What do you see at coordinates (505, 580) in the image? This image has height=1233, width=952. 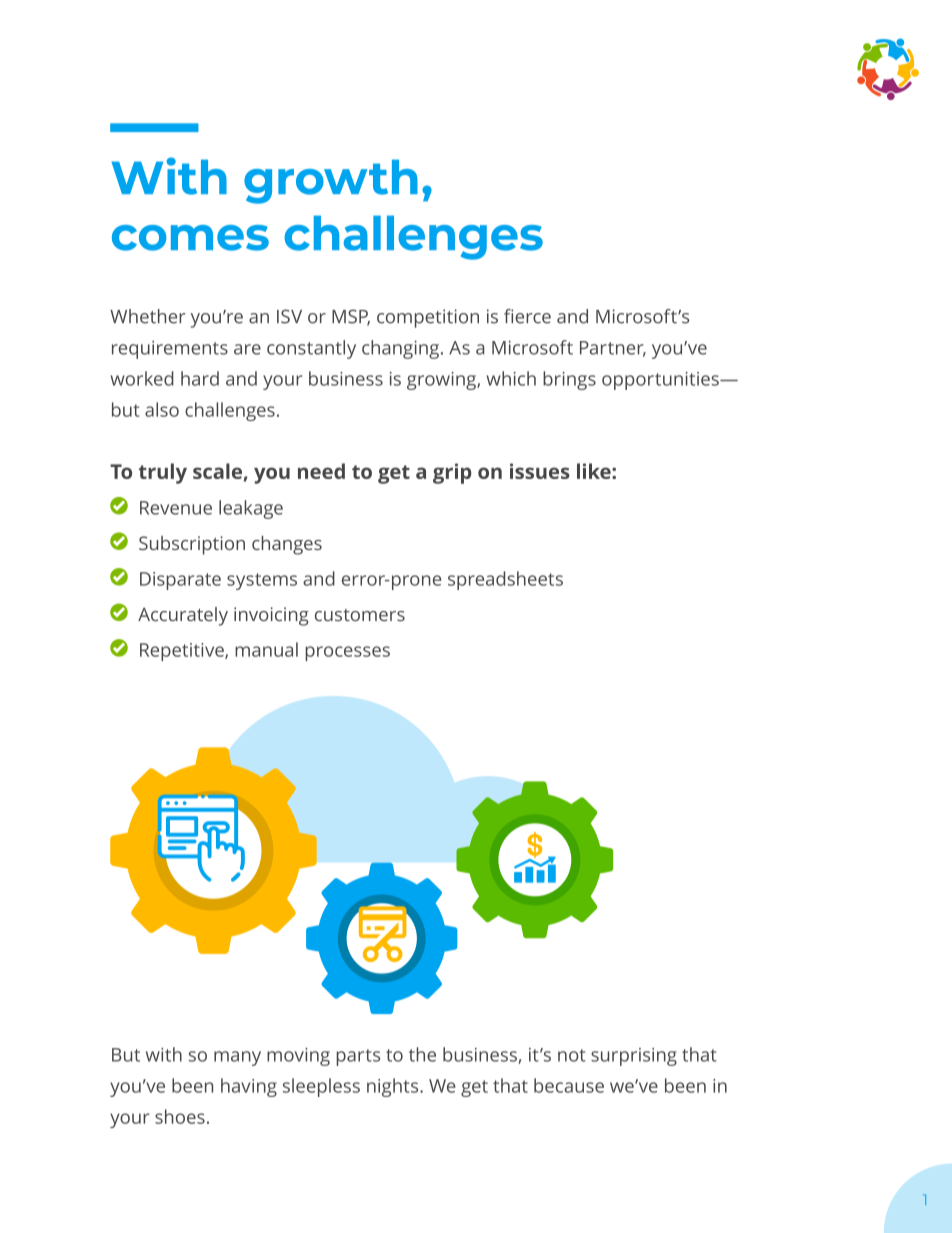 I see `spreadsheets` at bounding box center [505, 580].
